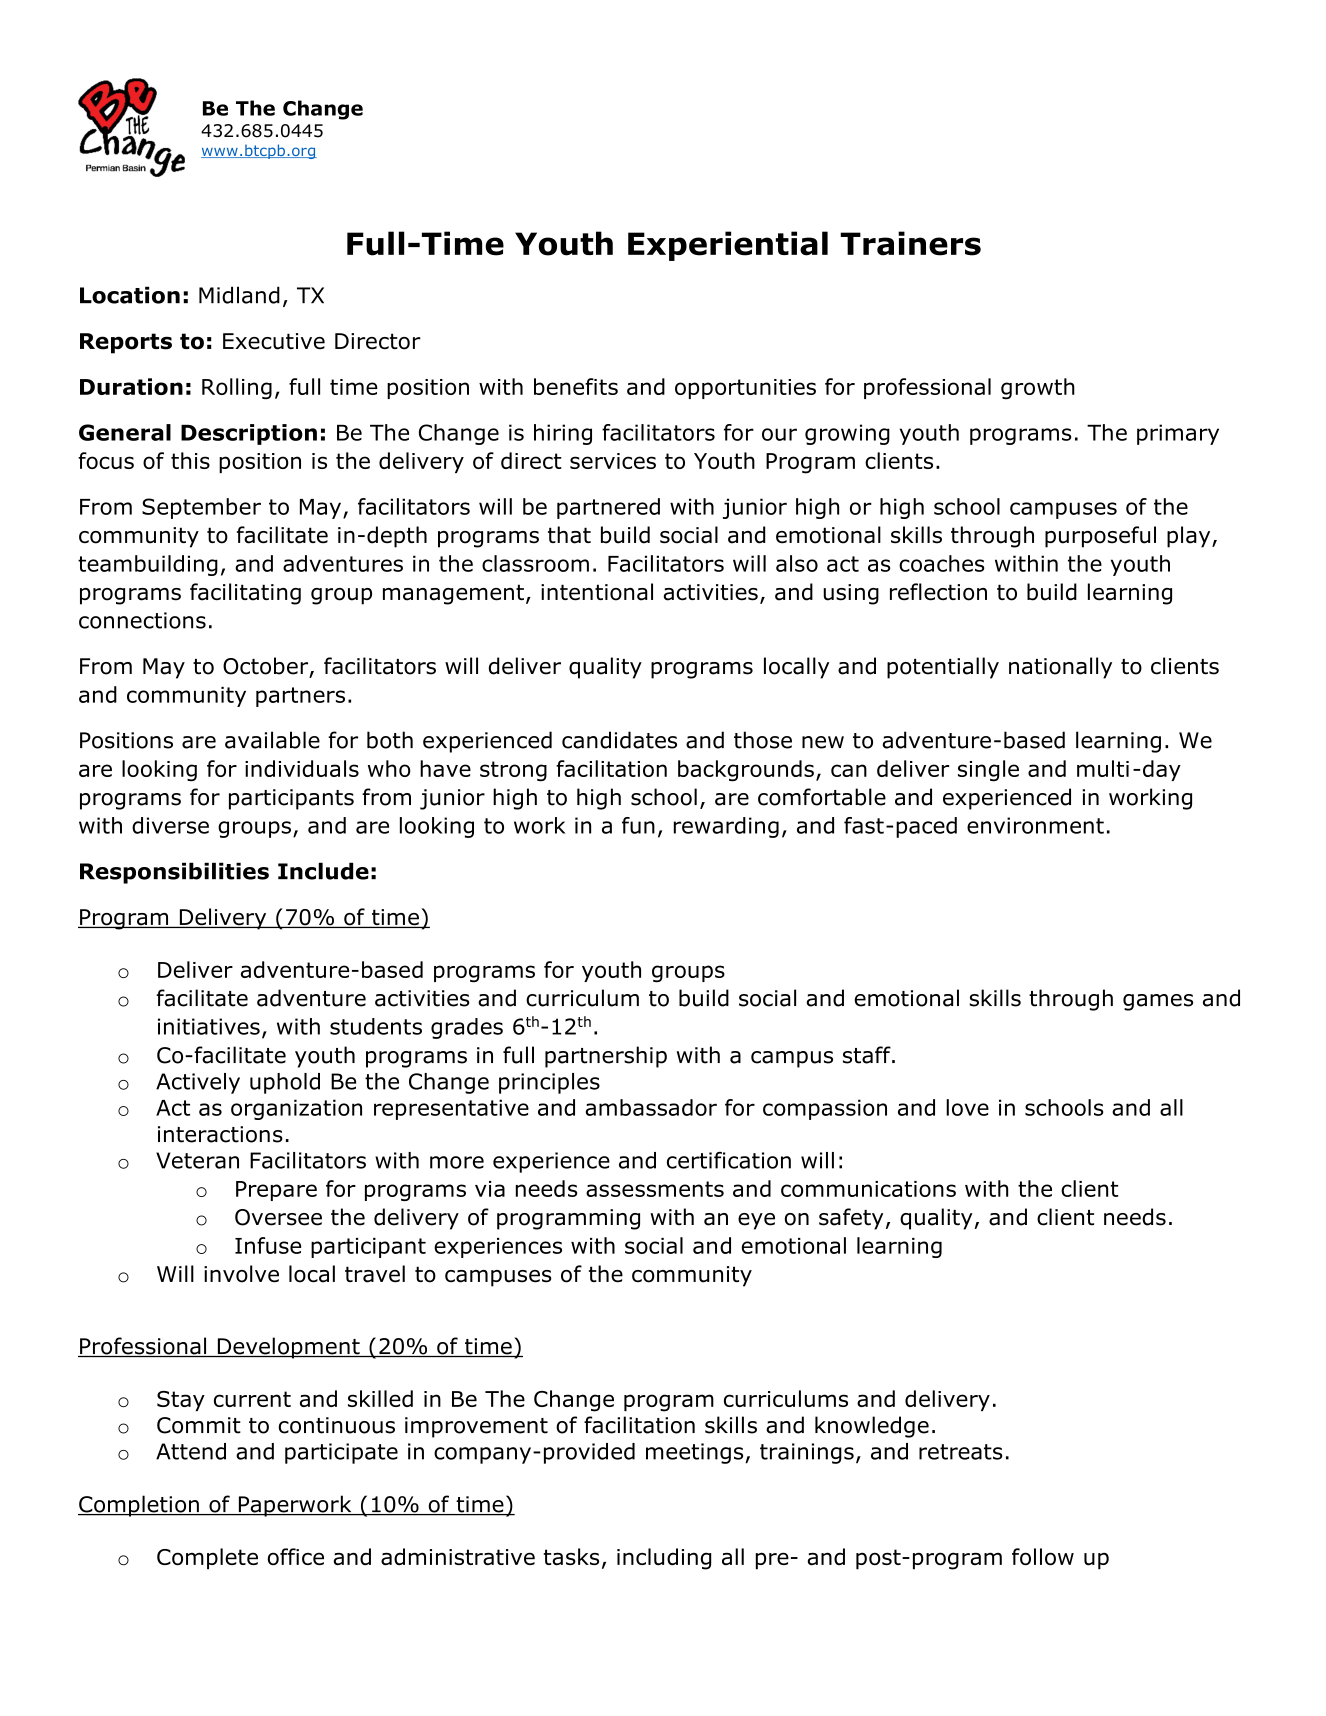 The width and height of the screenshot is (1326, 1716). What do you see at coordinates (1158, 1002) in the screenshot?
I see `games` at bounding box center [1158, 1002].
